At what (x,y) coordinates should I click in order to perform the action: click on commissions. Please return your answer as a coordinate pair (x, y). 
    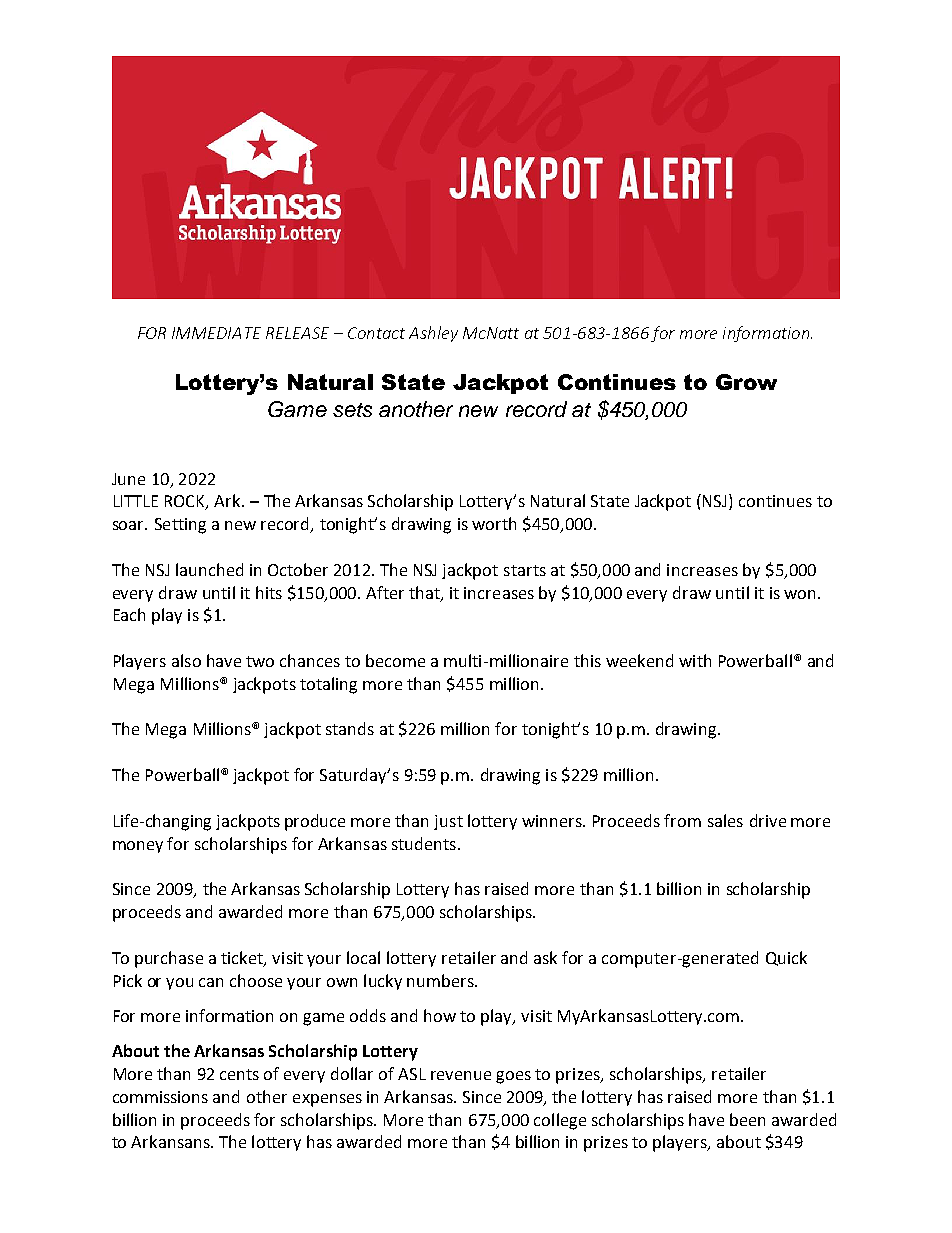
    Looking at the image, I should click on (160, 1097).
